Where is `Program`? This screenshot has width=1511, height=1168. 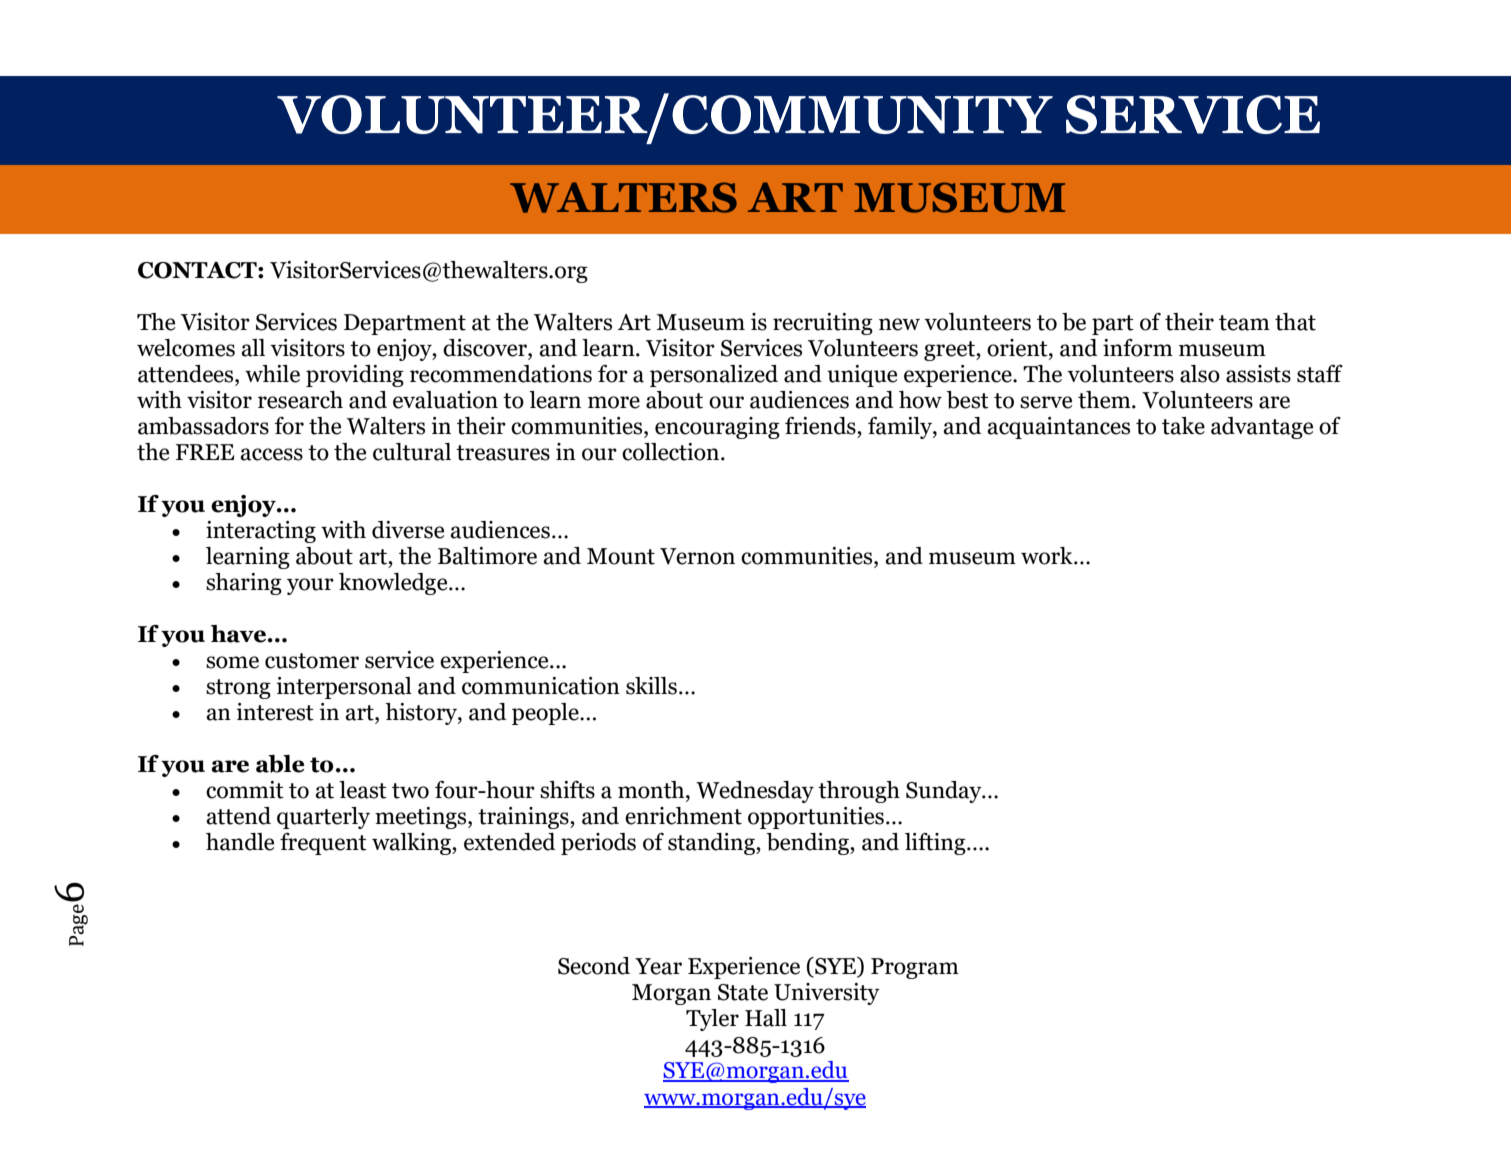 Program is located at coordinates (915, 968).
